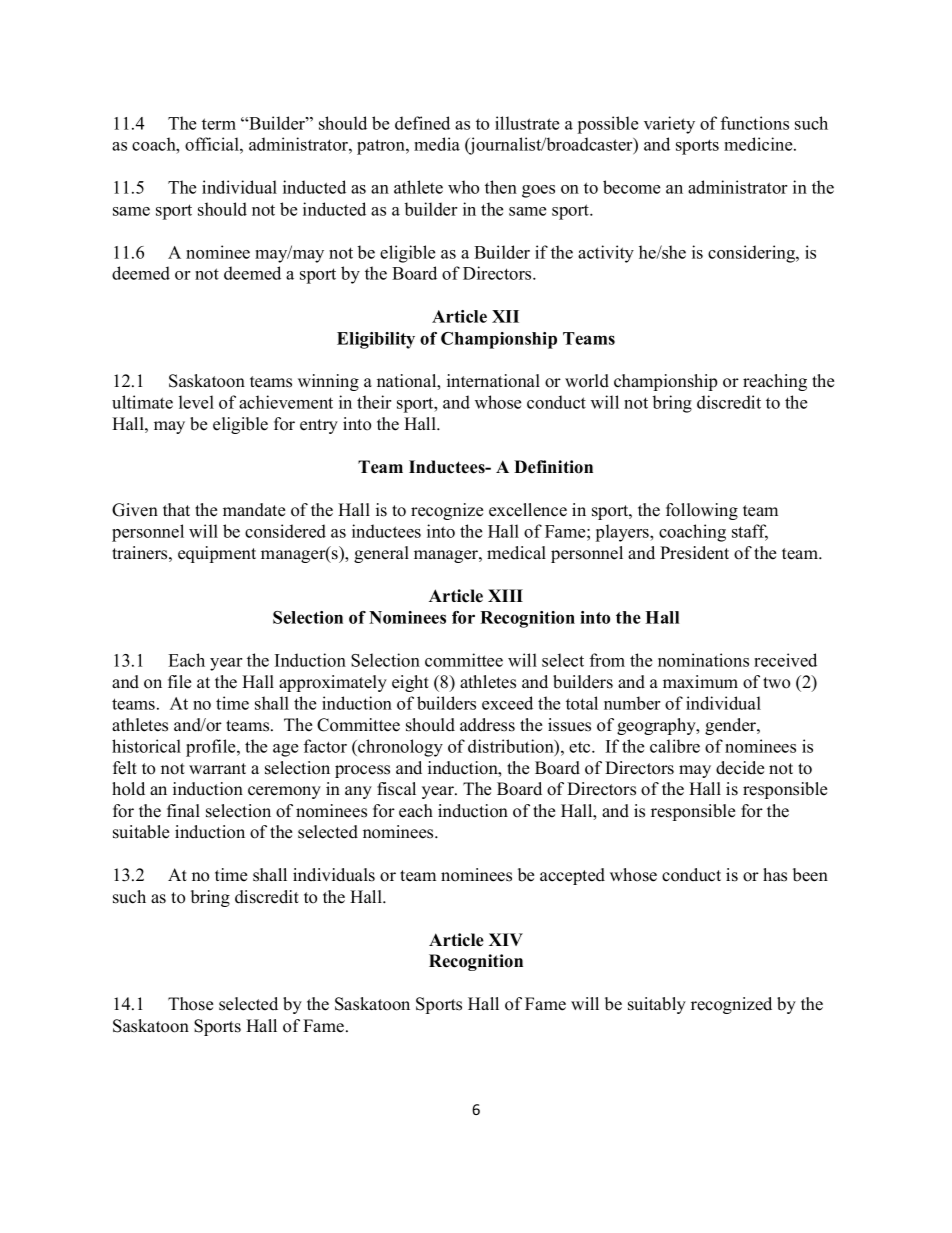 The image size is (952, 1233). Describe the element at coordinates (217, 554) in the document. I see `equipment` at that location.
